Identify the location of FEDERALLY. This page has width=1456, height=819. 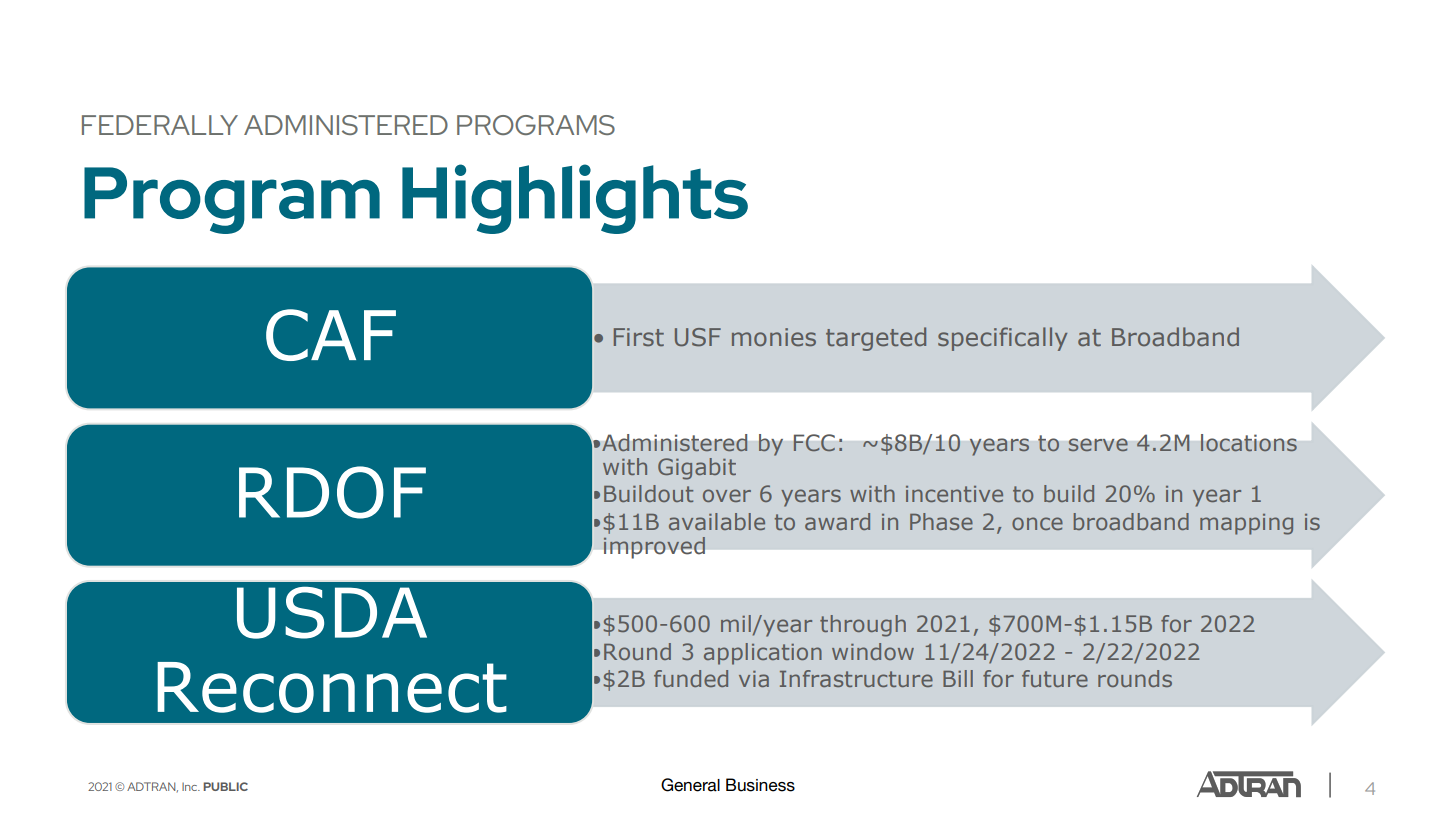
(160, 125).
